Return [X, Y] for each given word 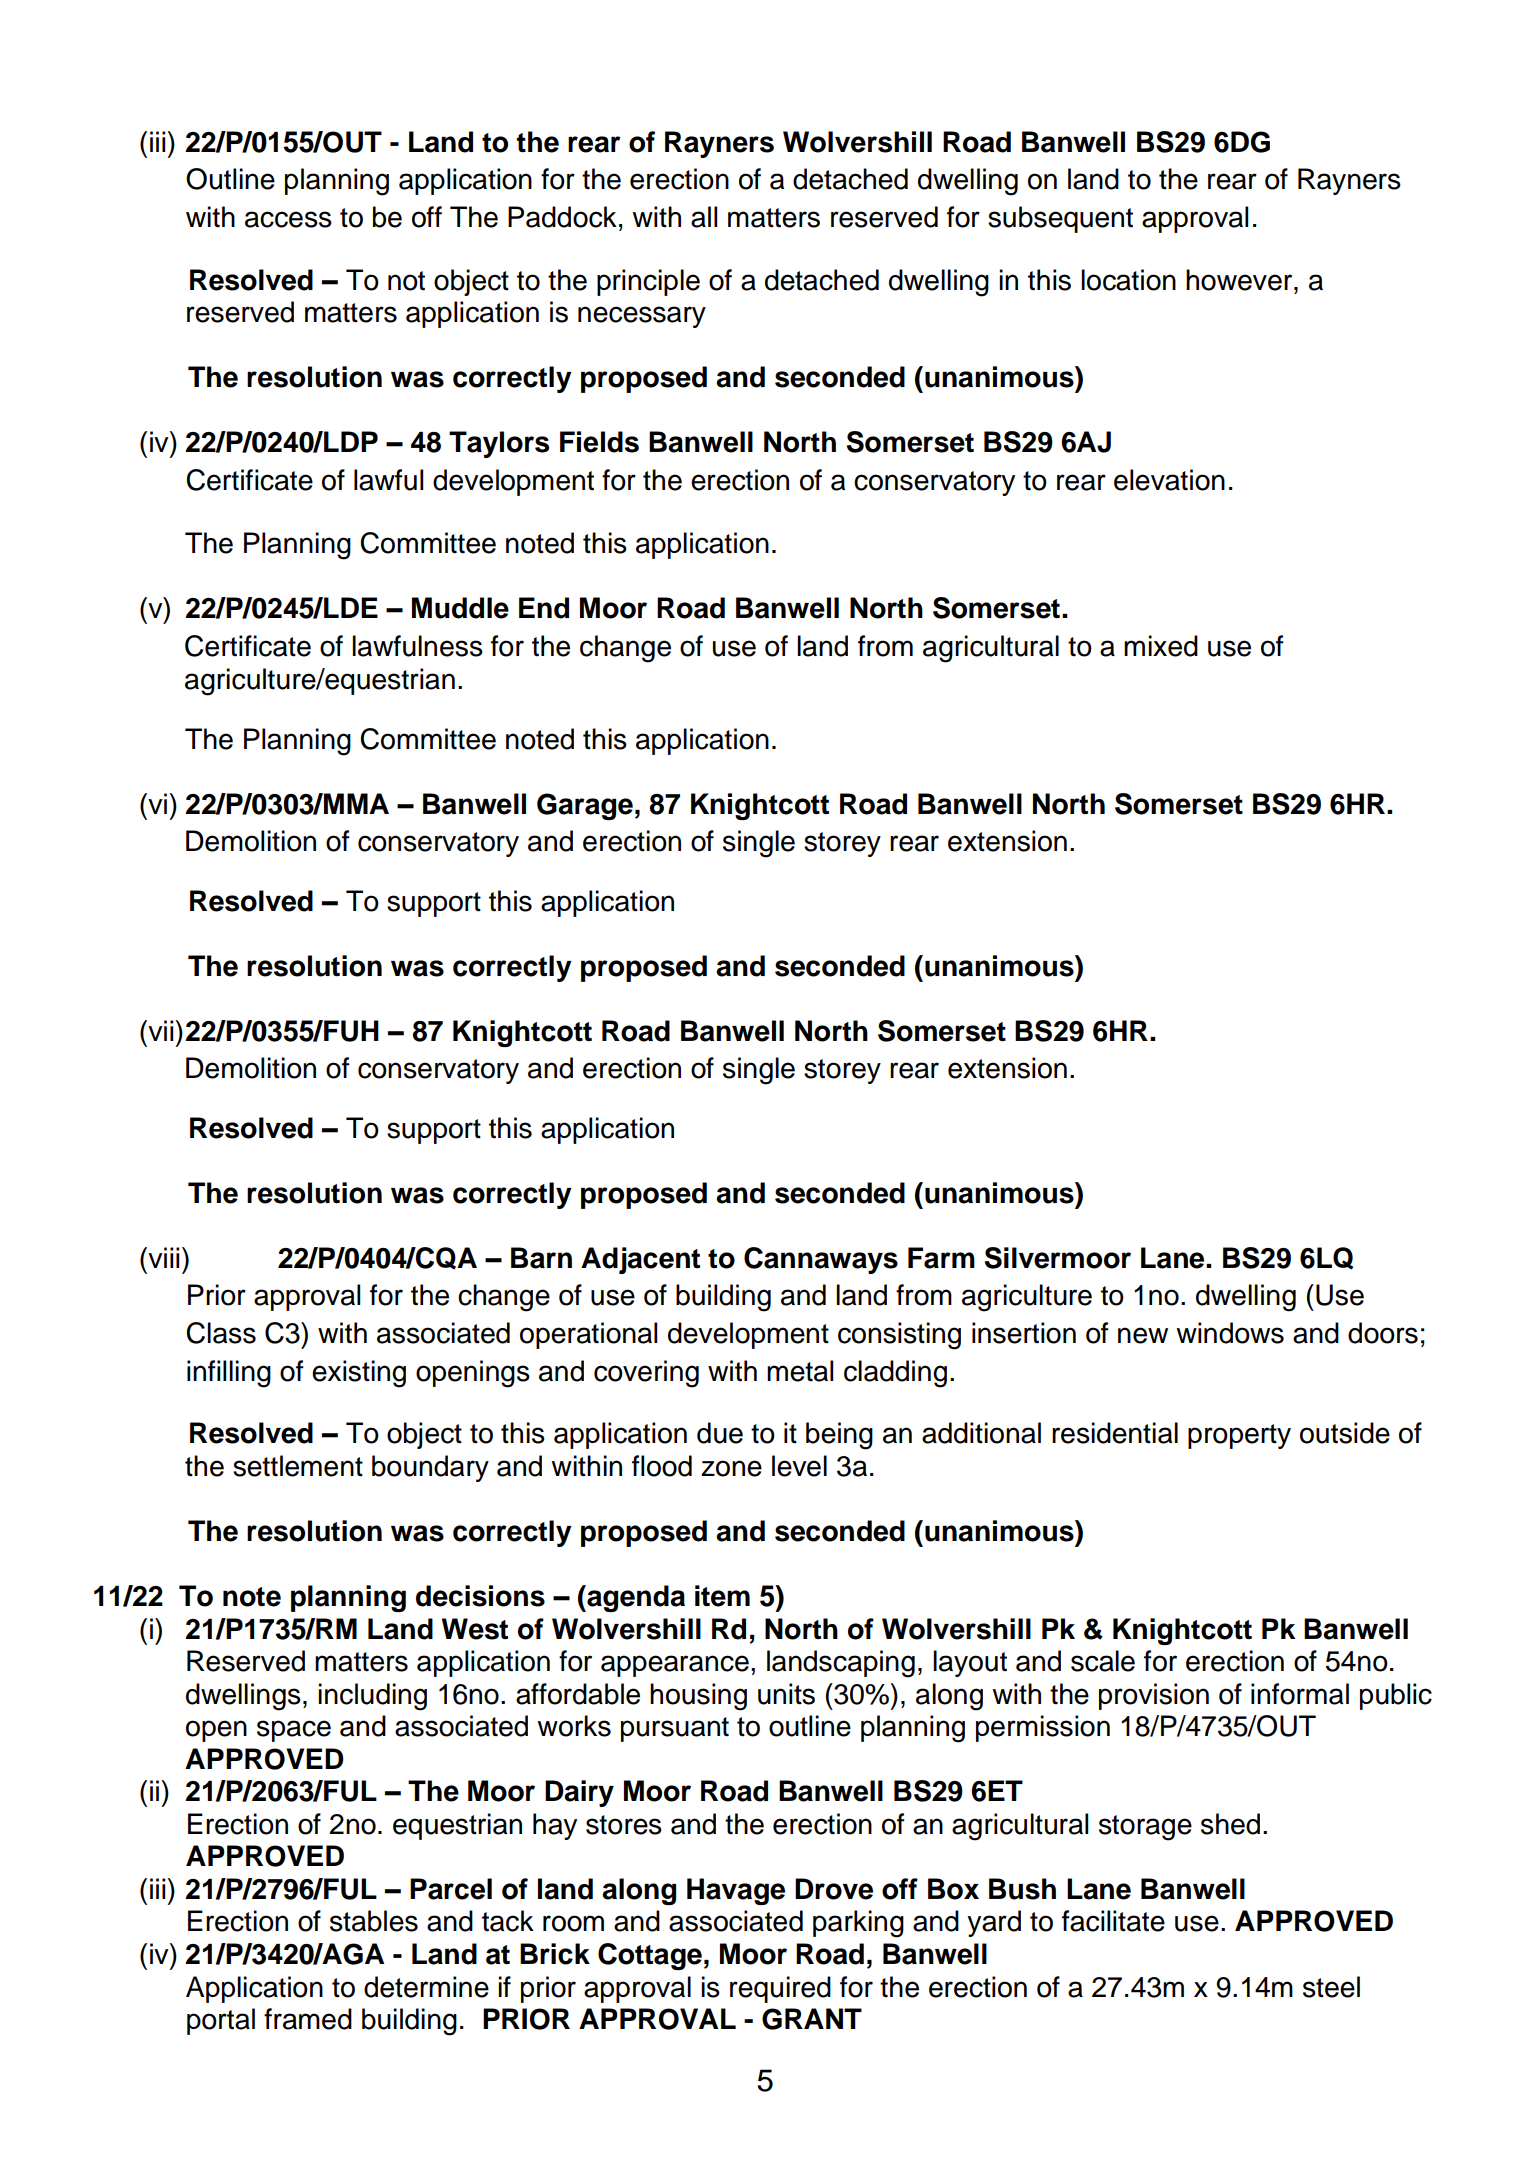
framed [308, 2019]
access [288, 219]
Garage [585, 806]
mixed [1161, 646]
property [1239, 1436]
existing [359, 1374]
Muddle [460, 608]
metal [800, 1371]
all [704, 217]
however [1240, 280]
